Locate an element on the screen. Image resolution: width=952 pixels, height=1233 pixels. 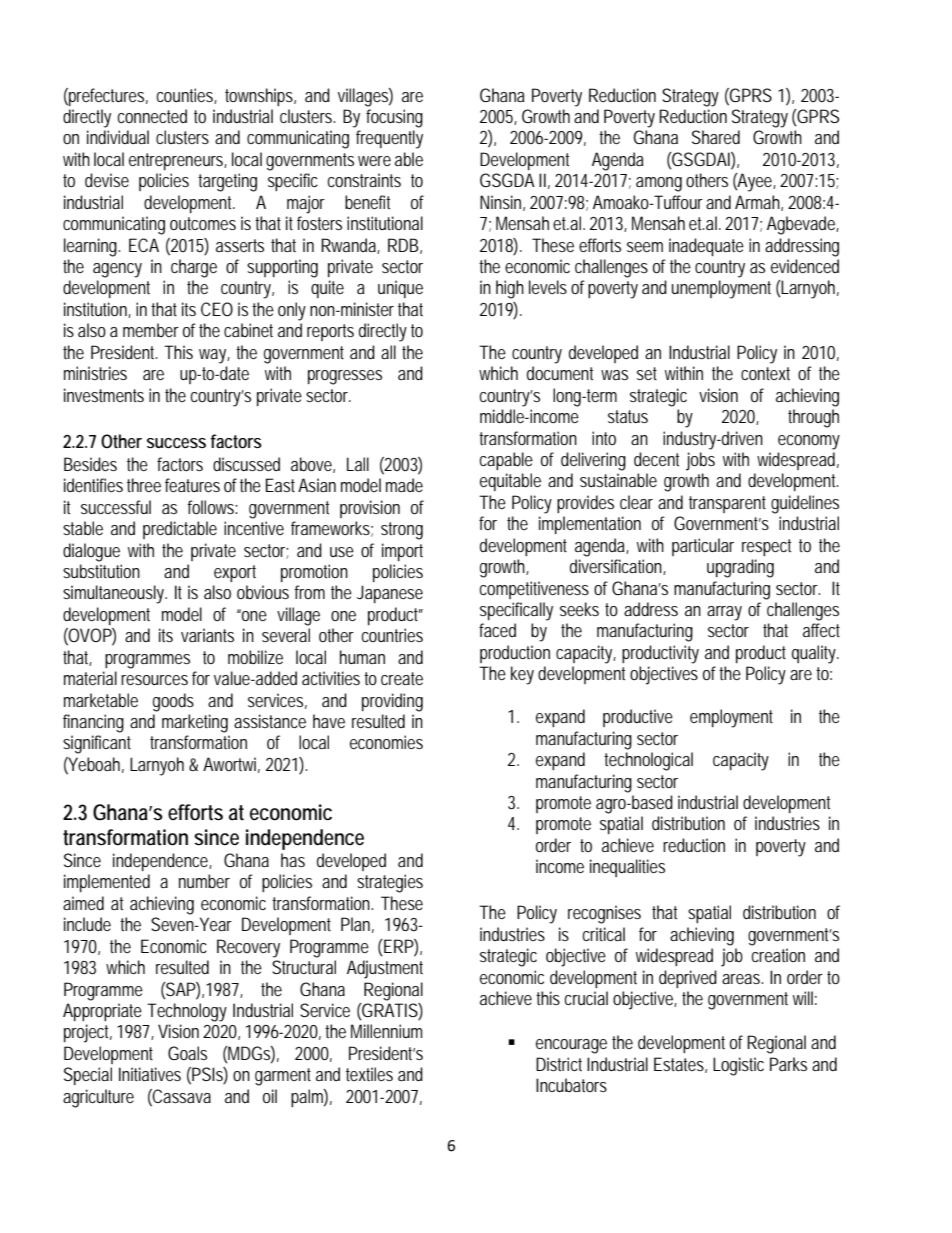
array is located at coordinates (724, 613).
